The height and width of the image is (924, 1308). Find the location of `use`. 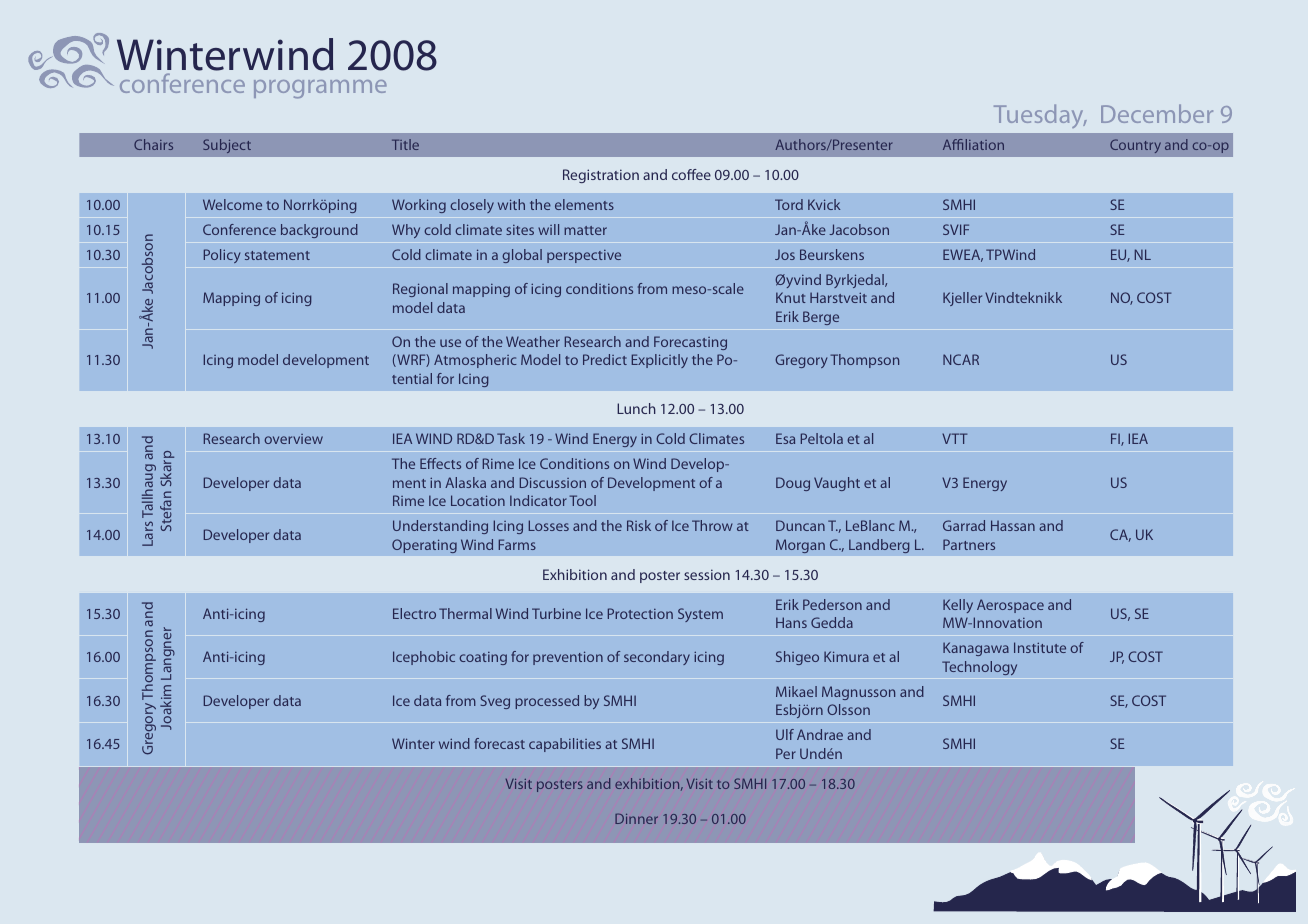

use is located at coordinates (450, 343).
